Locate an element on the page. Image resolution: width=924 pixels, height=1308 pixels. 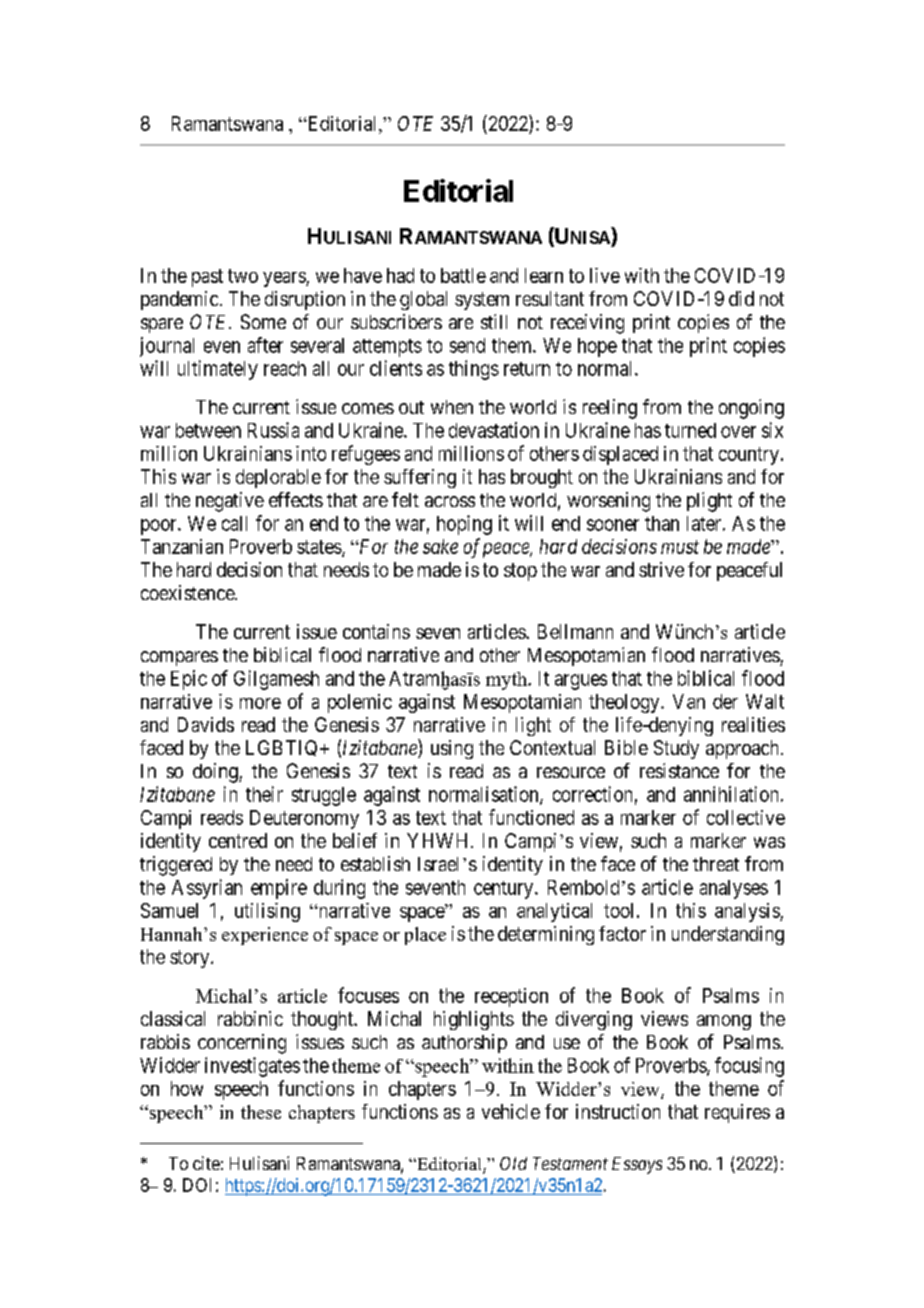
century is located at coordinates (505, 890).
